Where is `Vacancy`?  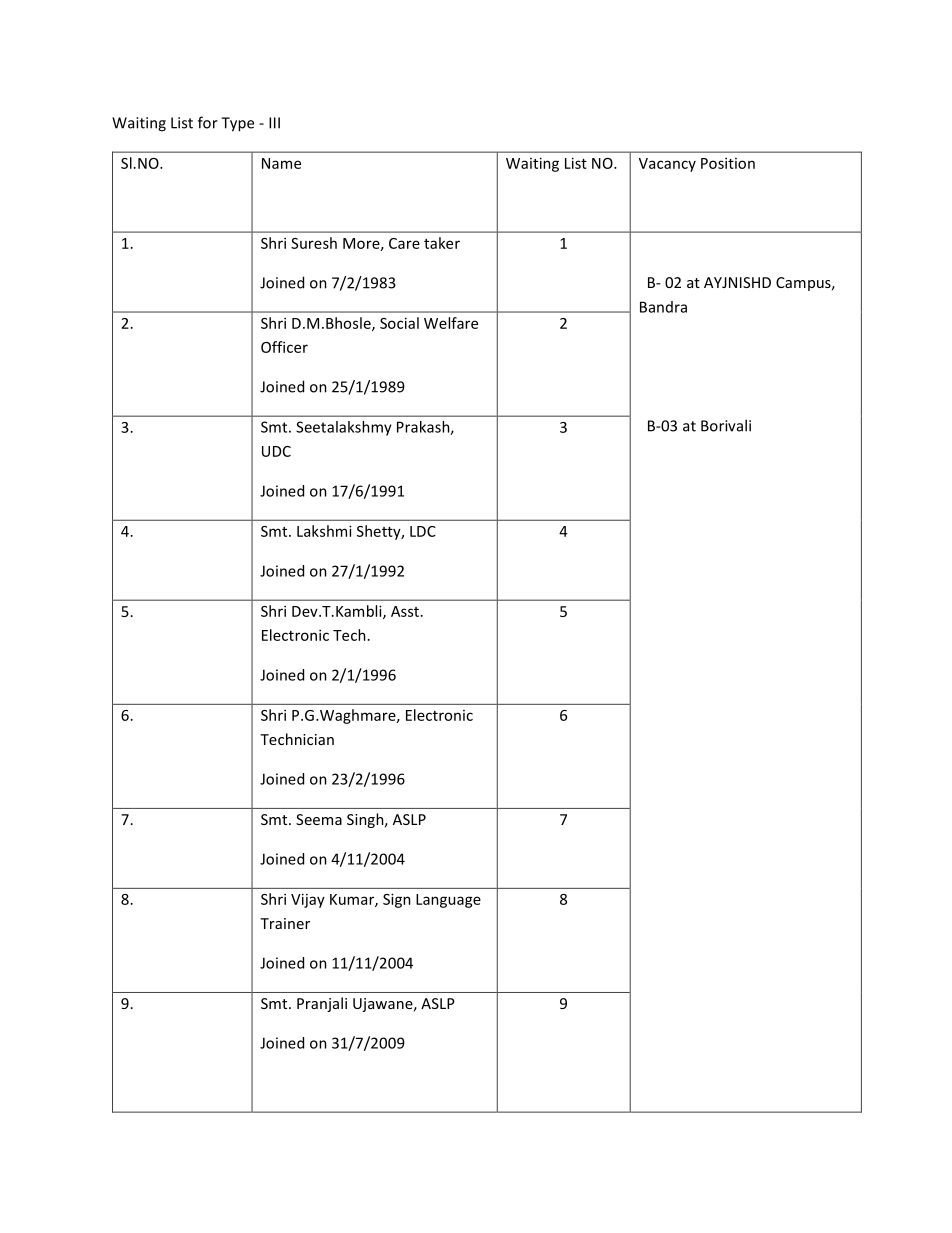 Vacancy is located at coordinates (667, 165).
